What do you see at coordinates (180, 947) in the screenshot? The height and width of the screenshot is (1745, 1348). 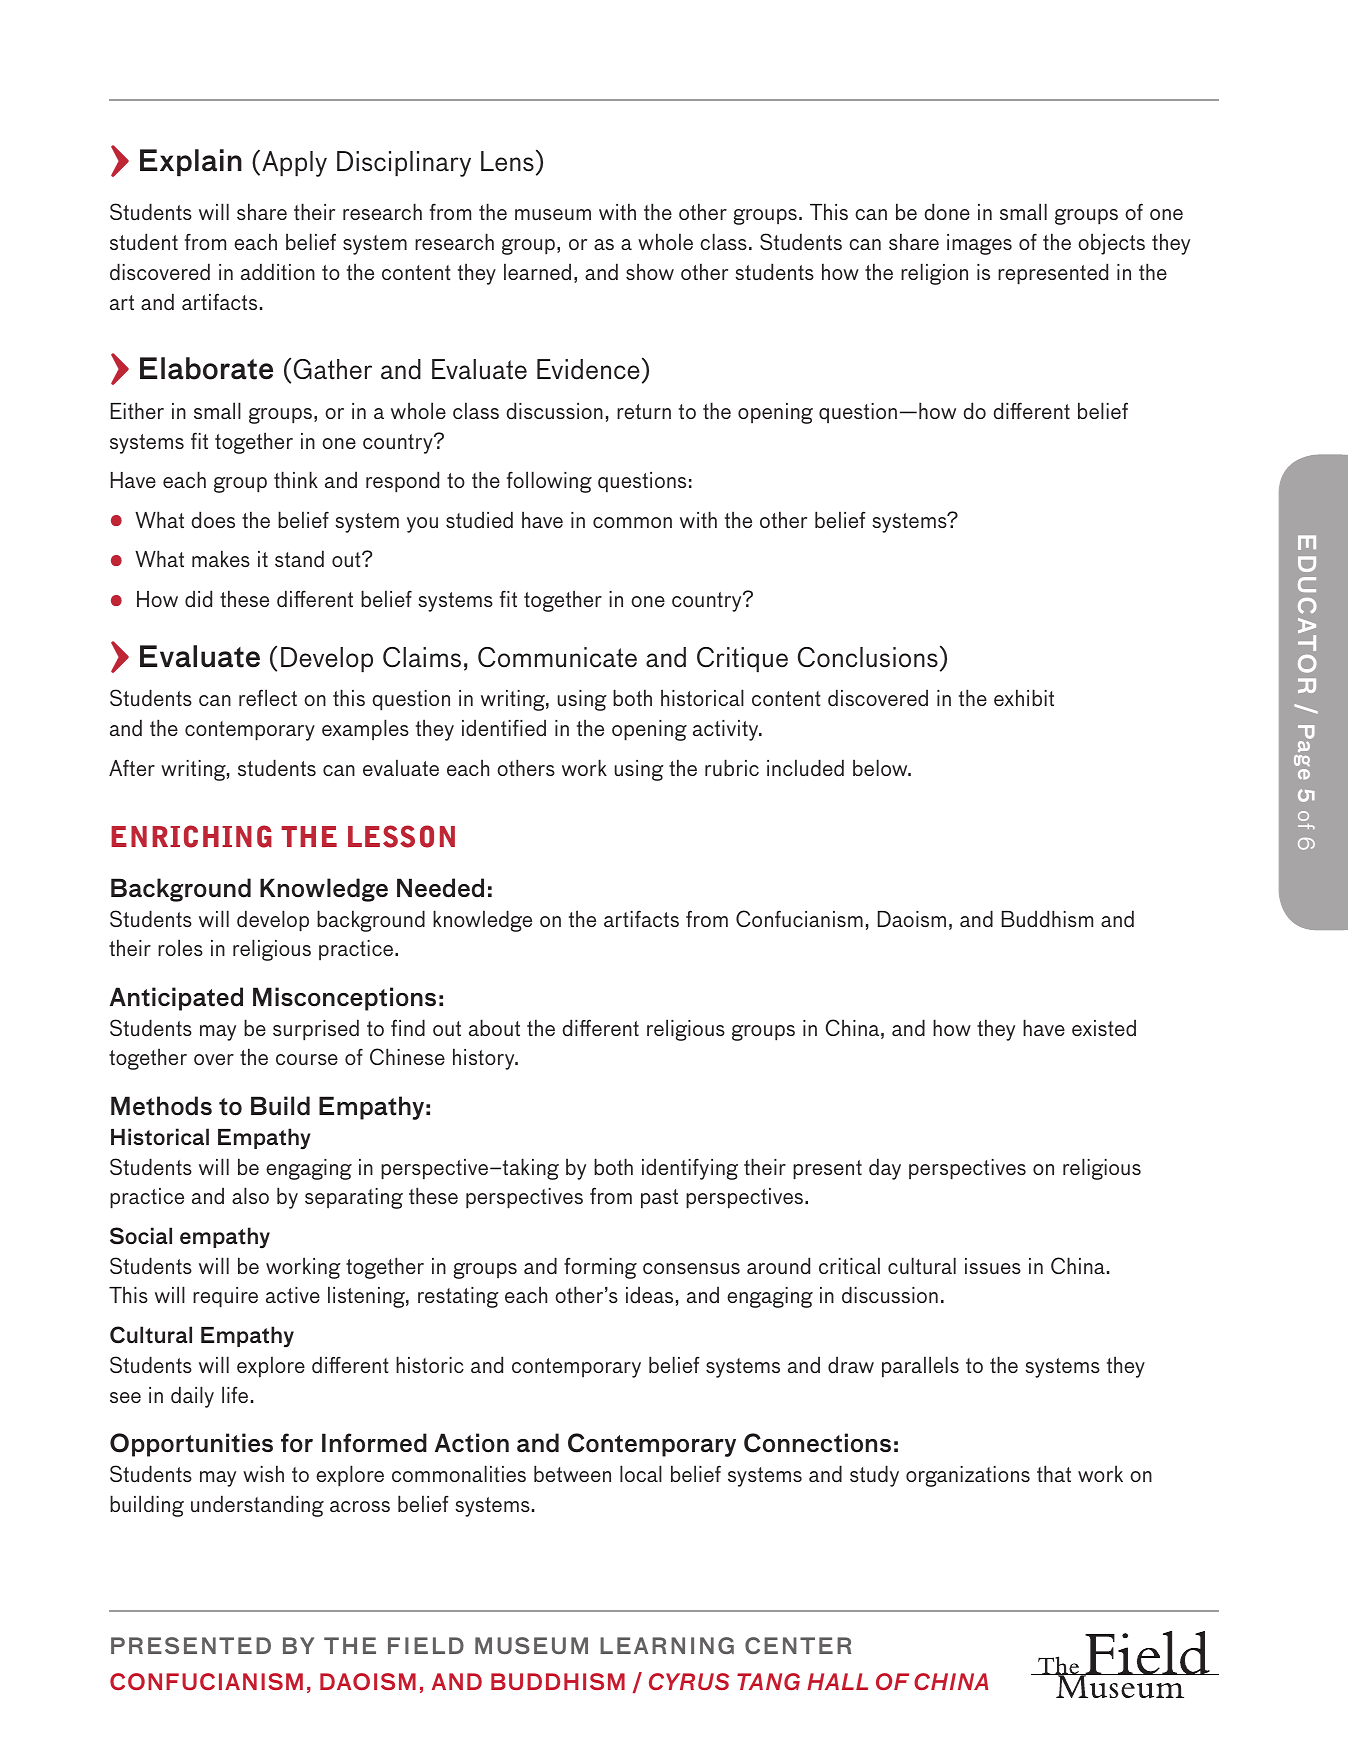 I see `roles` at bounding box center [180, 947].
